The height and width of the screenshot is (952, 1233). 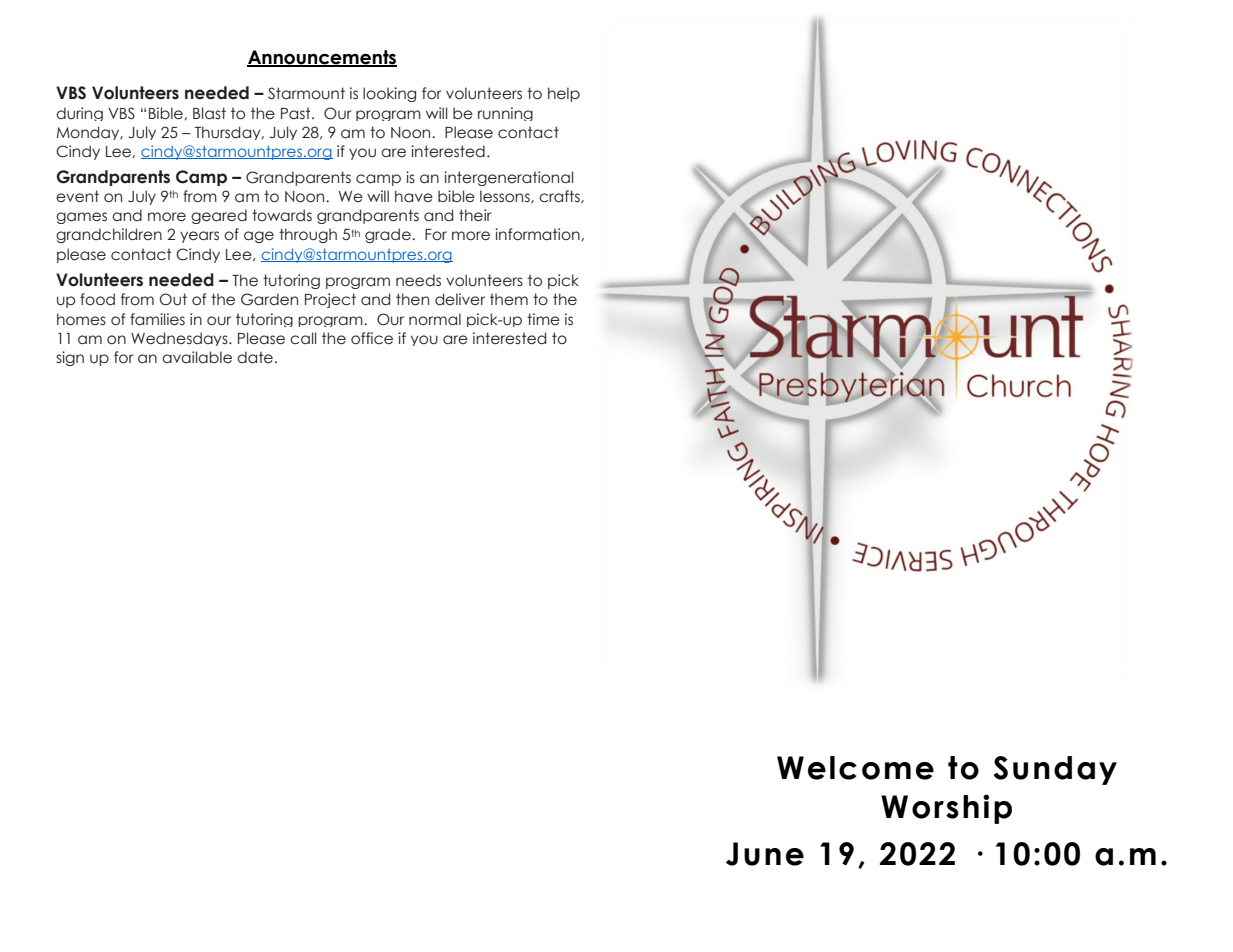 I want to click on them, so click(x=509, y=299).
